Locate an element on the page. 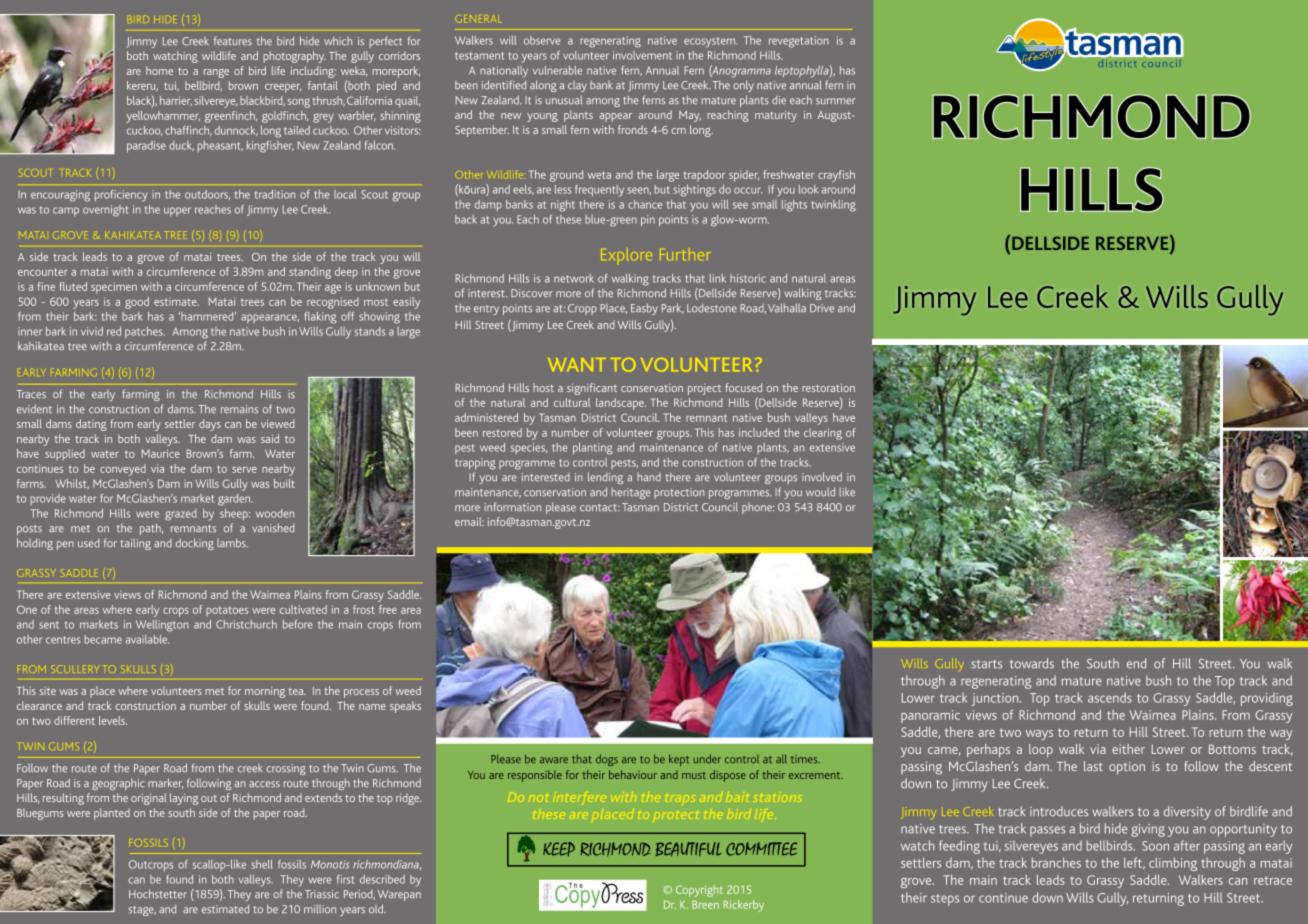  ascends is located at coordinates (1110, 697).
